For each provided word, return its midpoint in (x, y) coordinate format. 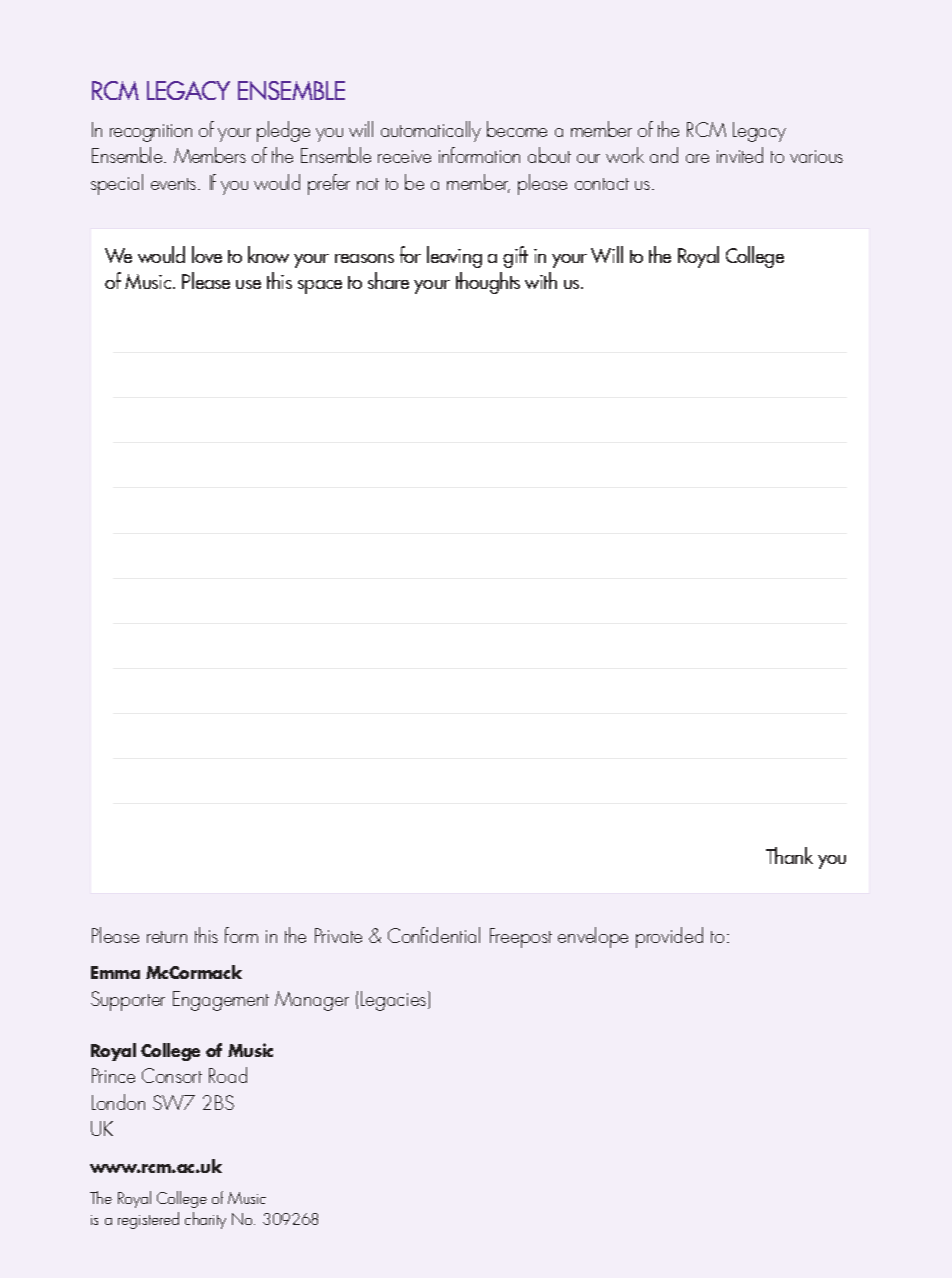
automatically (431, 131)
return (167, 937)
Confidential (434, 935)
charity (205, 1220)
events (175, 184)
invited (740, 155)
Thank (789, 855)
